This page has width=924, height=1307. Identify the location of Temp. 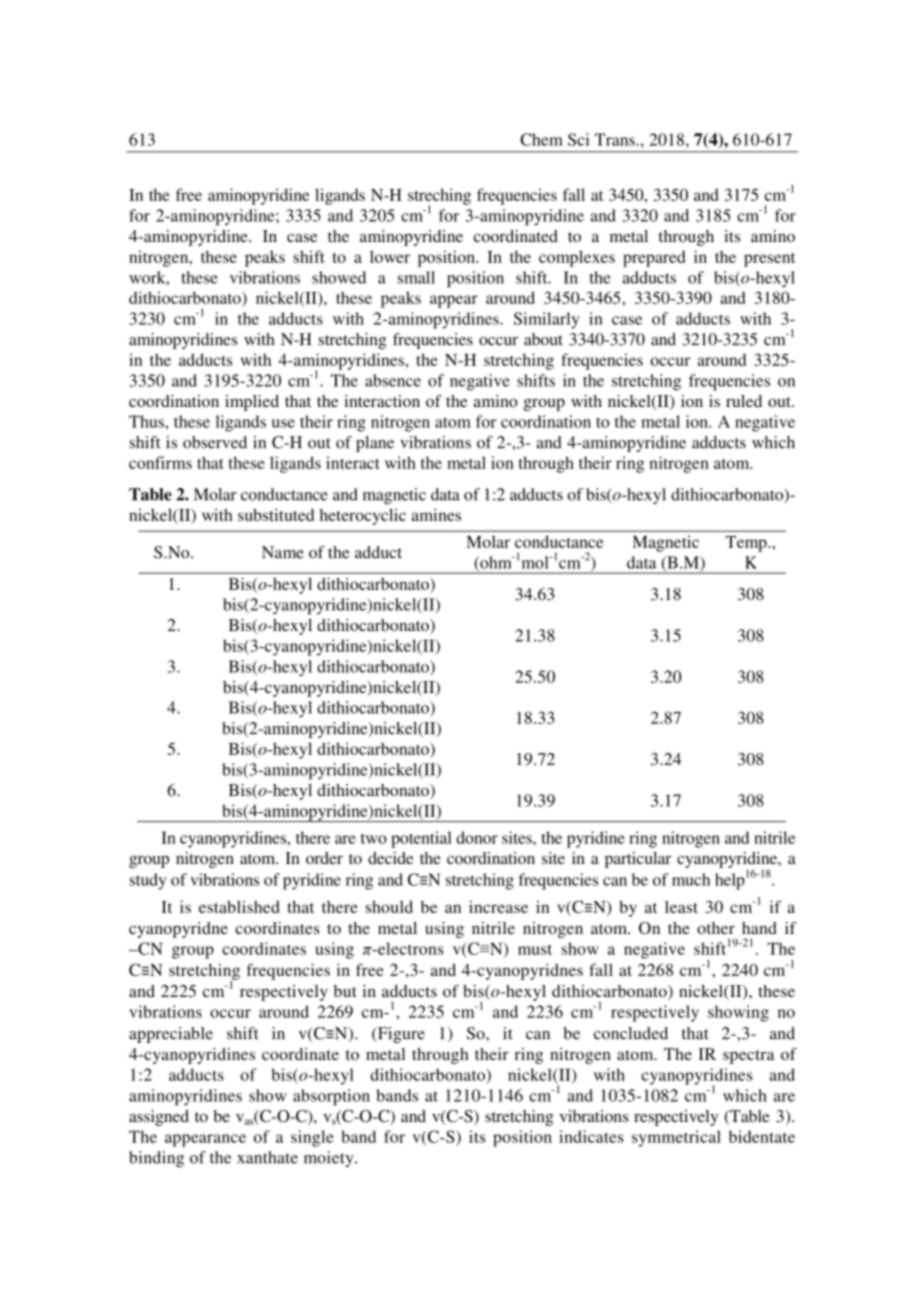
(747, 544).
